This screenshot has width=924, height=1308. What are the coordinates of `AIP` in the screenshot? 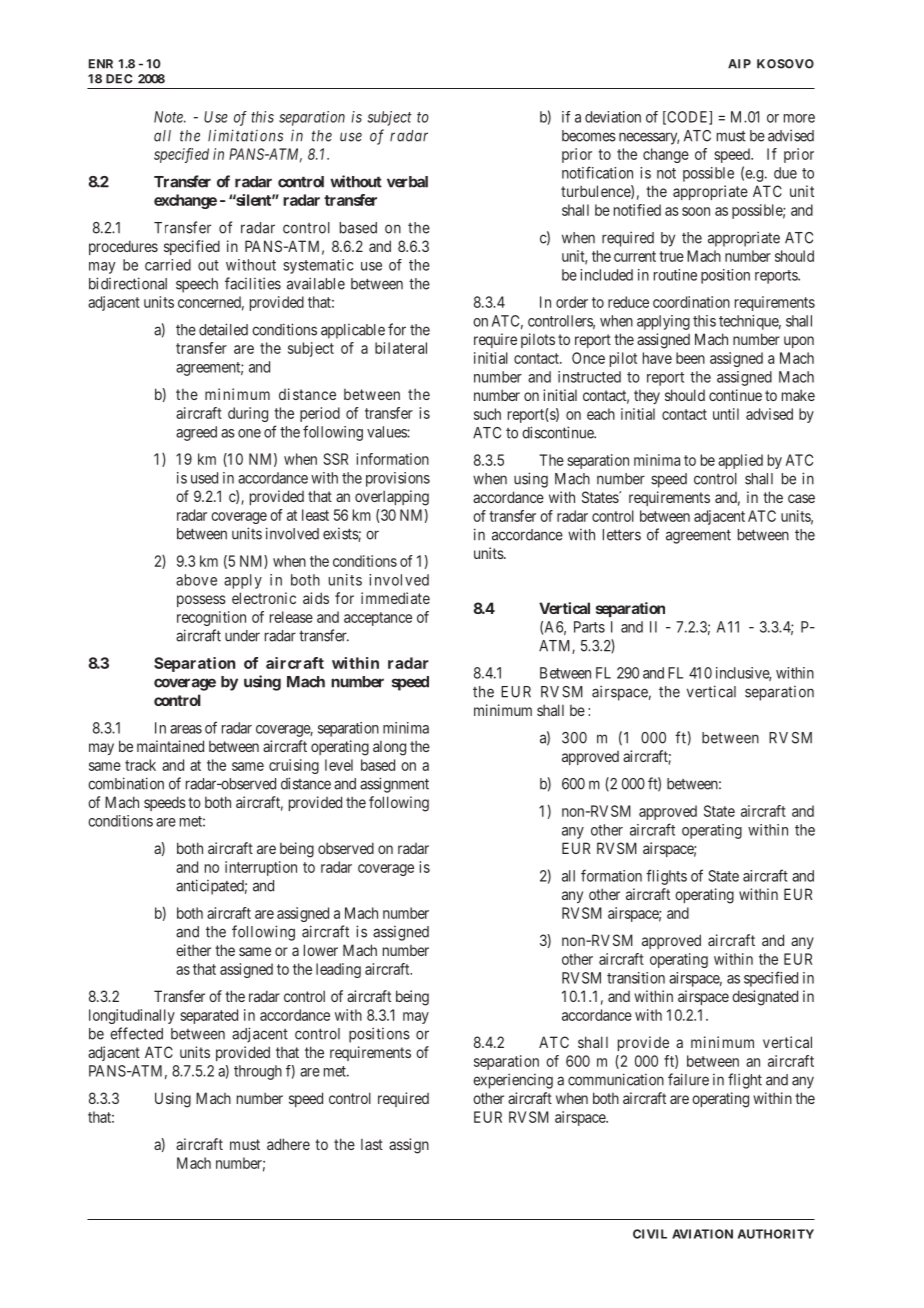 It's located at (739, 64).
